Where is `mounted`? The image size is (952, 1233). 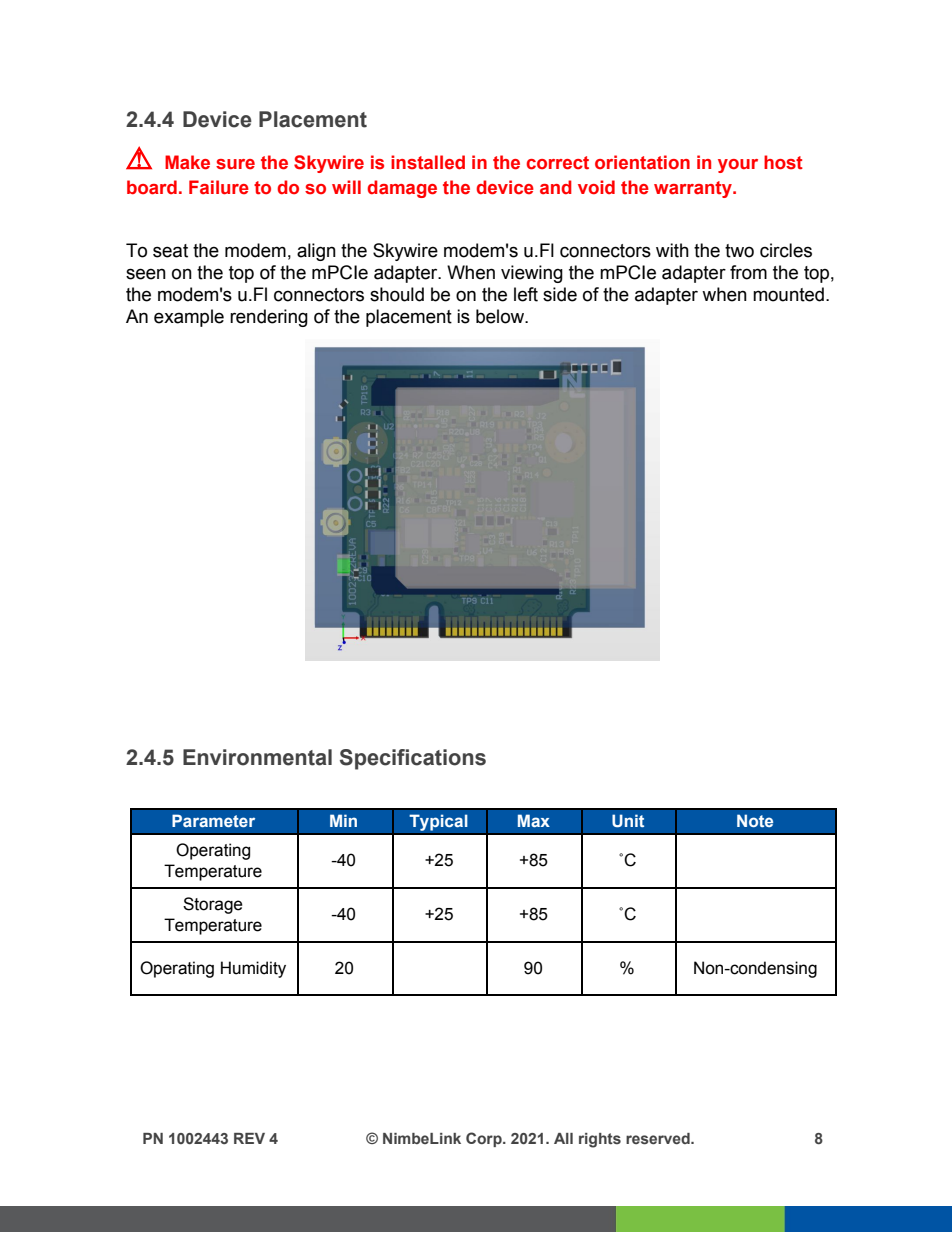 mounted is located at coordinates (788, 294).
